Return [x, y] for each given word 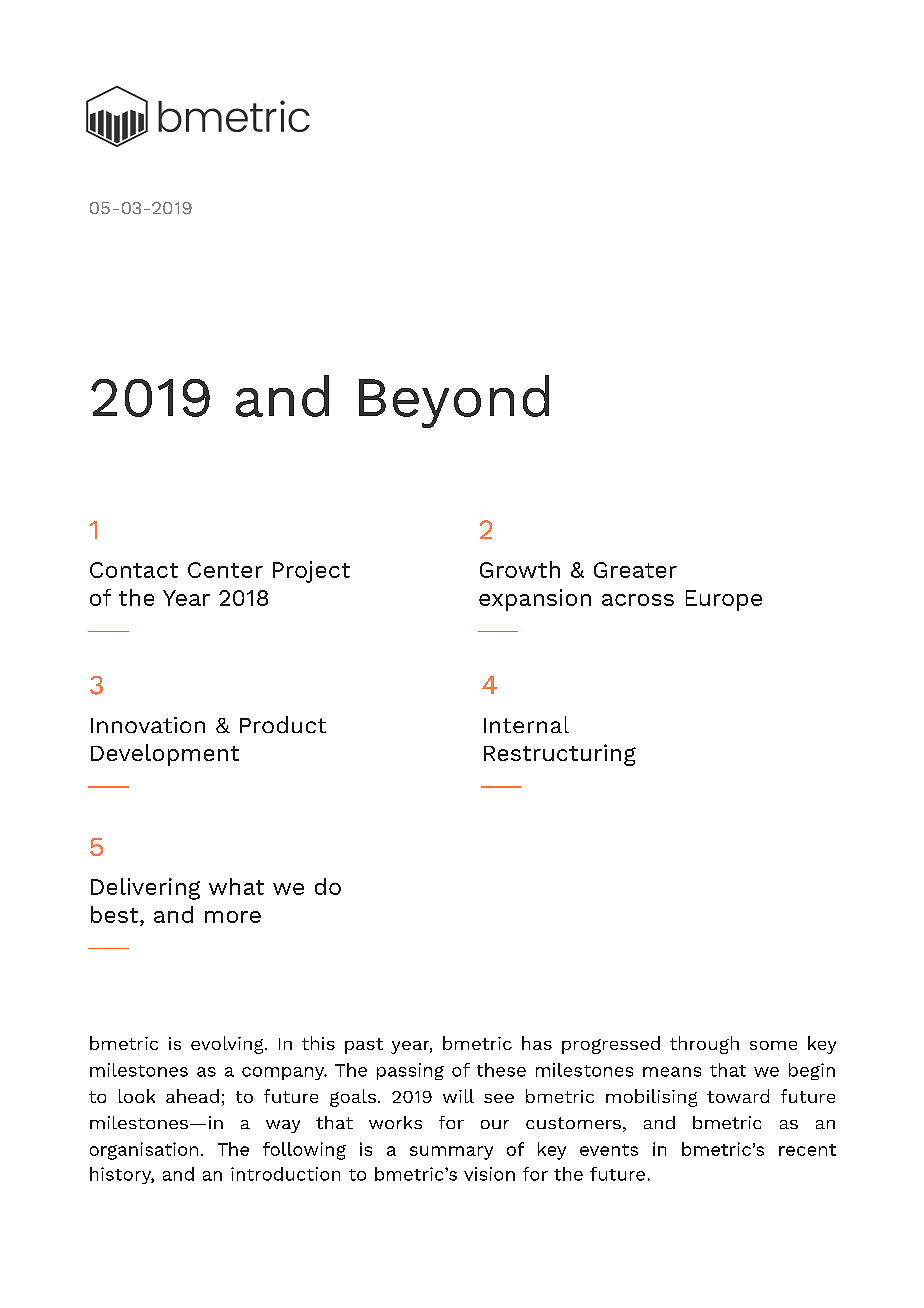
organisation [144, 1151]
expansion [535, 600]
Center [225, 570]
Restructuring [560, 755]
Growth [520, 569]
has [537, 1043]
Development [165, 755]
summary [451, 1153]
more [233, 917]
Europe [724, 600]
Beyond [454, 401]
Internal [526, 724]
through [704, 1045]
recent [807, 1150]
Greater [635, 570]
